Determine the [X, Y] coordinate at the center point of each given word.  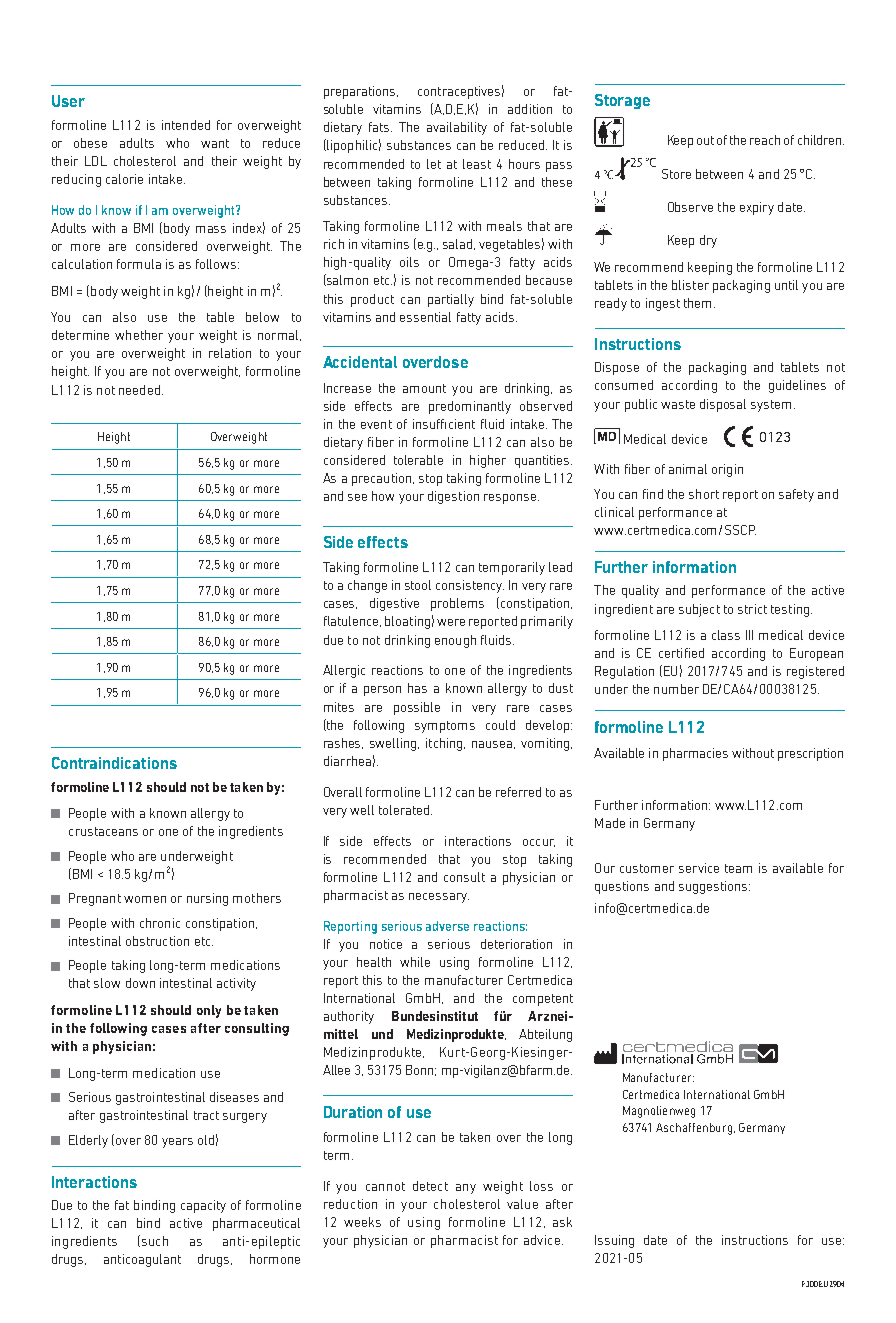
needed [139, 390]
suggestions [714, 887]
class [726, 635]
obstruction [157, 941]
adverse [447, 926]
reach [765, 140]
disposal [723, 405]
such [155, 1241]
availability [457, 128]
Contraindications [114, 763]
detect [430, 1186]
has [417, 688]
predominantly [470, 407]
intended [186, 125]
